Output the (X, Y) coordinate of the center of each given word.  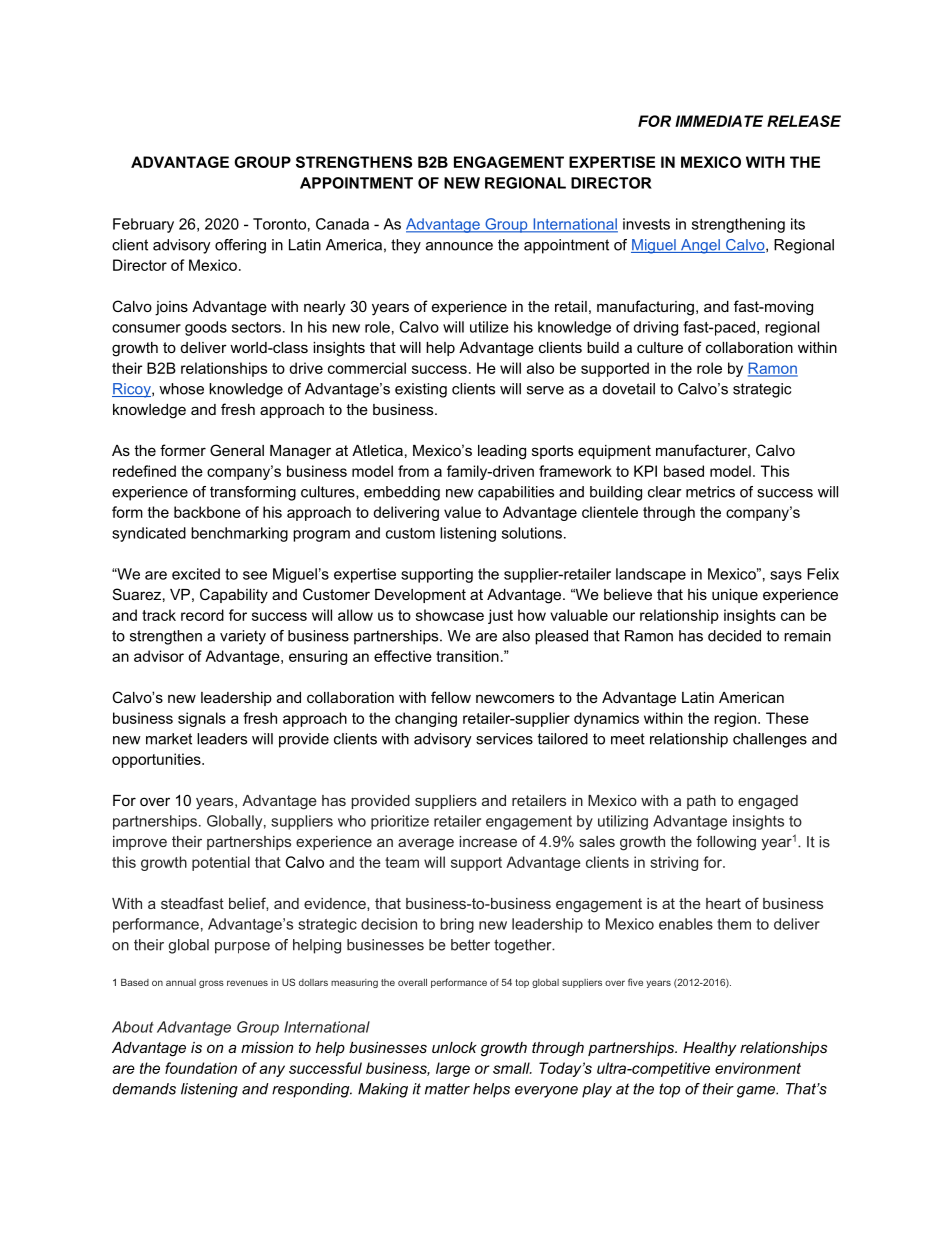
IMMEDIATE (719, 121)
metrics (710, 492)
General (237, 450)
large (453, 1069)
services (504, 739)
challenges (770, 740)
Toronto (279, 224)
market (169, 739)
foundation (201, 1068)
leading (502, 452)
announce (459, 246)
